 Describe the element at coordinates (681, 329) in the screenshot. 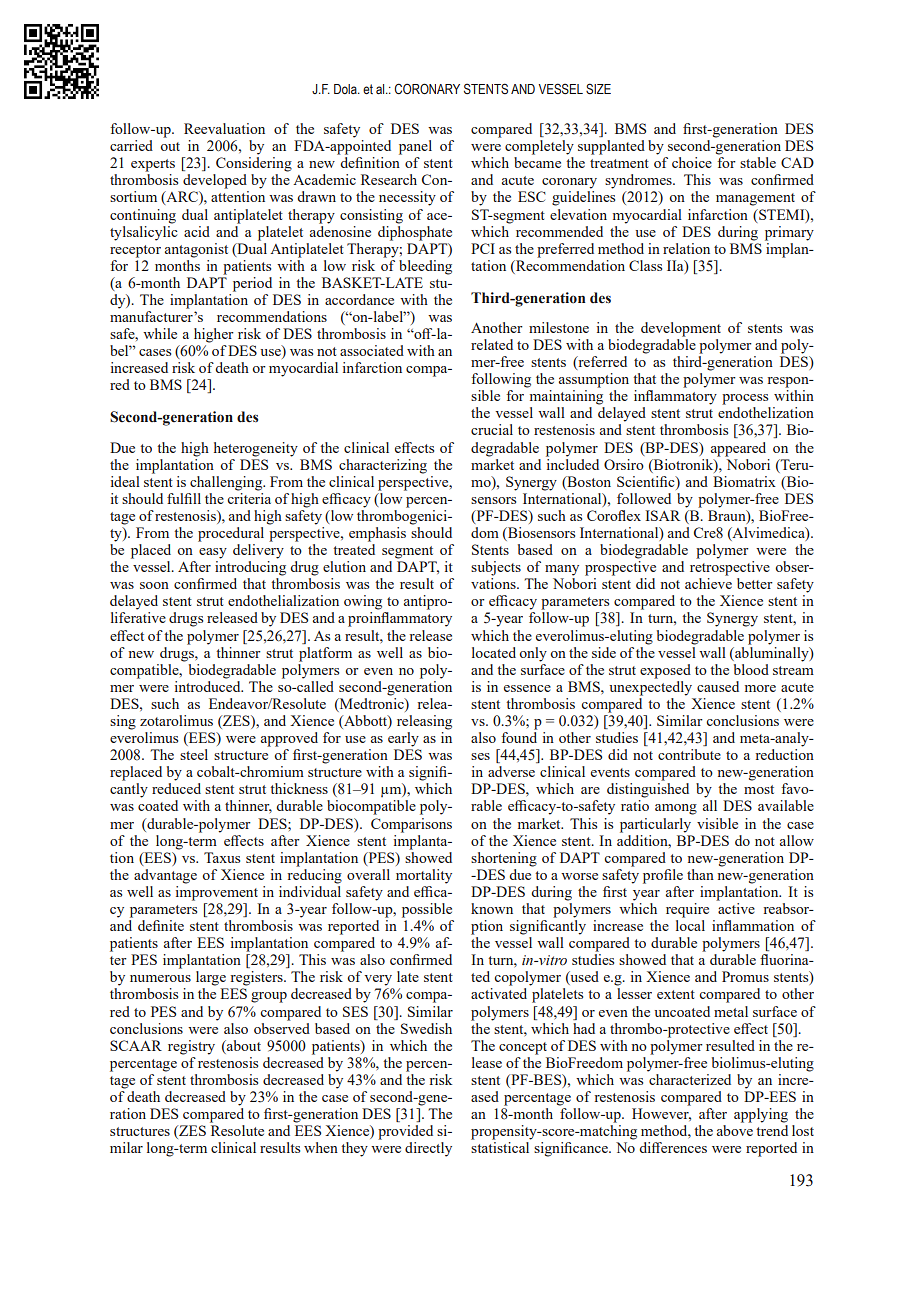

I see `development` at that location.
